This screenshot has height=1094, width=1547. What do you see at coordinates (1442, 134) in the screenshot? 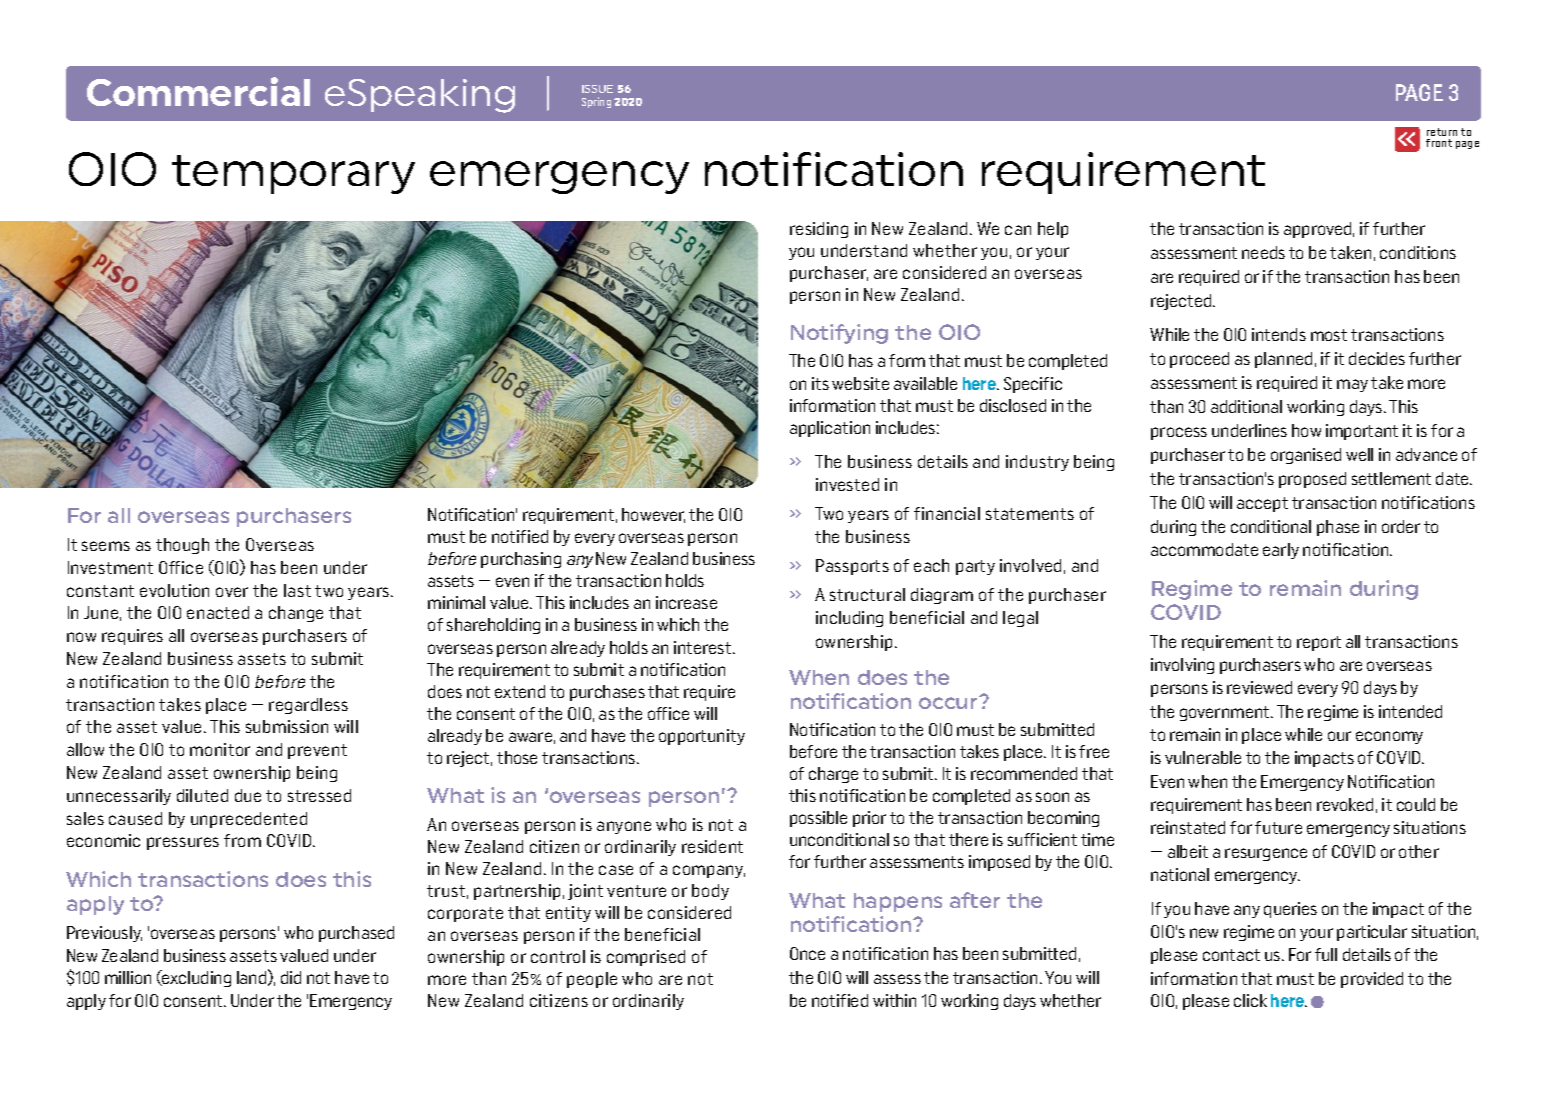
I see `return` at bounding box center [1442, 134].
